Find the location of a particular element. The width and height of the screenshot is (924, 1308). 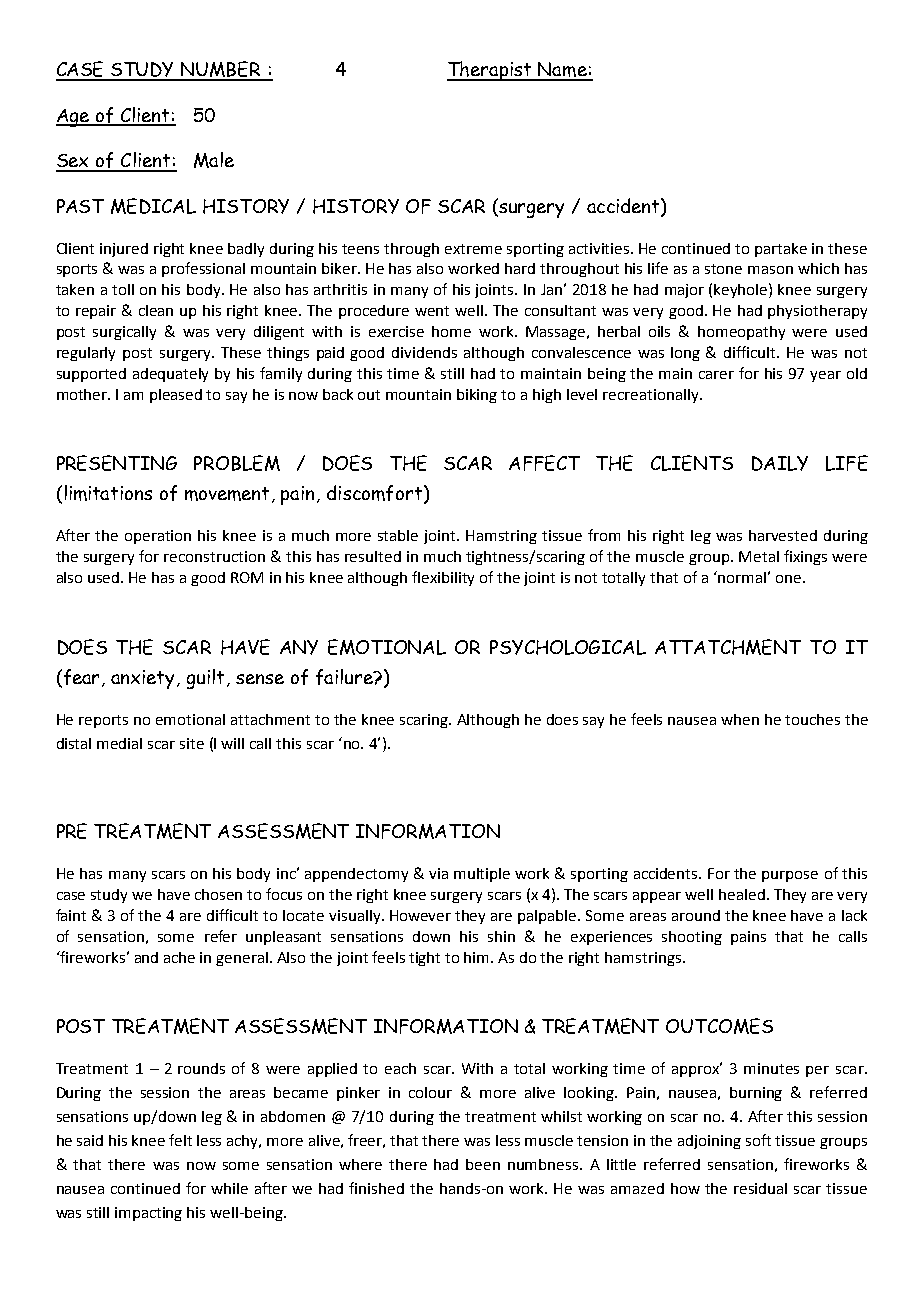

NUMBER is located at coordinates (221, 70).
